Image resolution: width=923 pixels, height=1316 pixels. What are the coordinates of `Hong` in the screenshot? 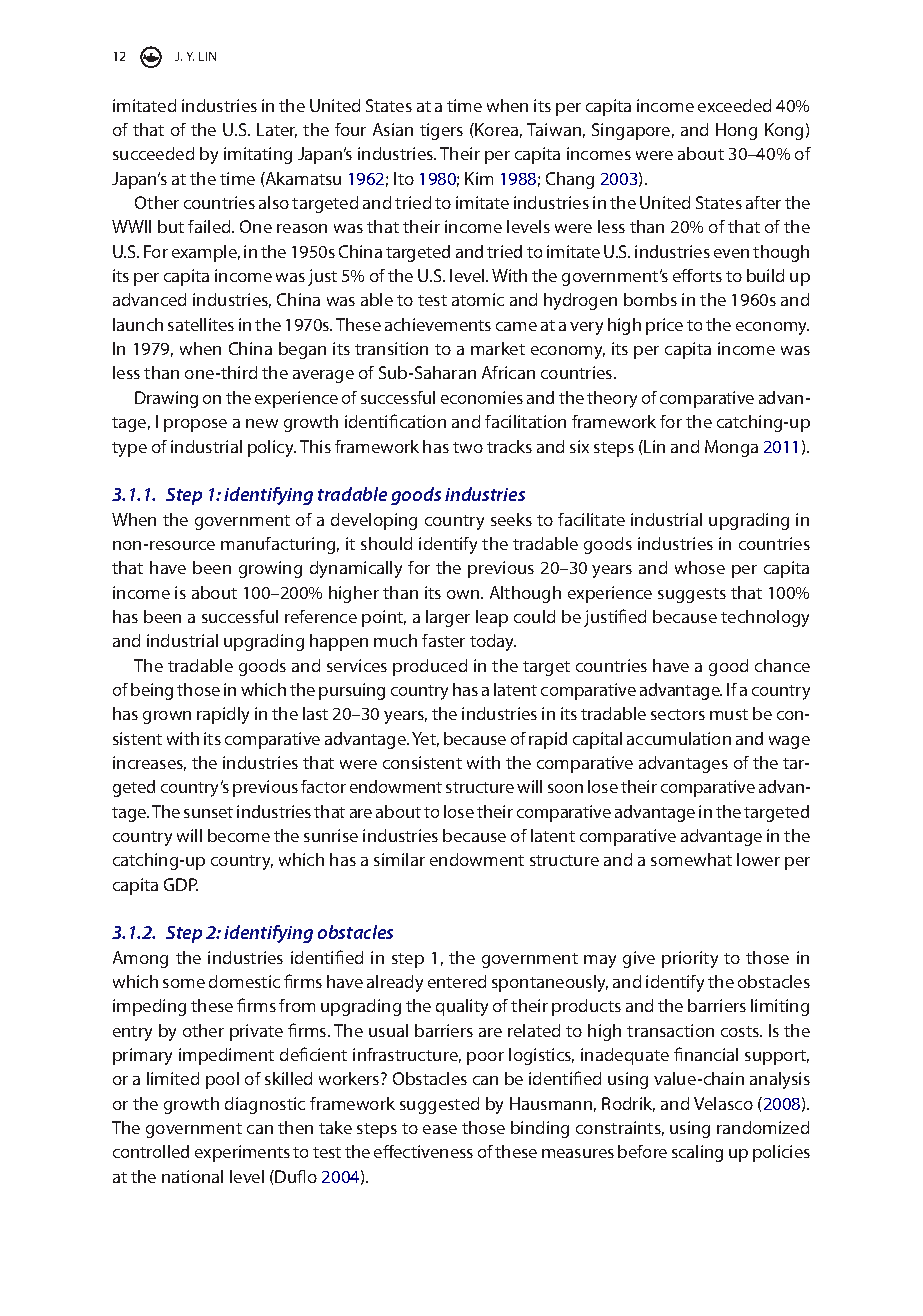 It's located at (736, 131).
